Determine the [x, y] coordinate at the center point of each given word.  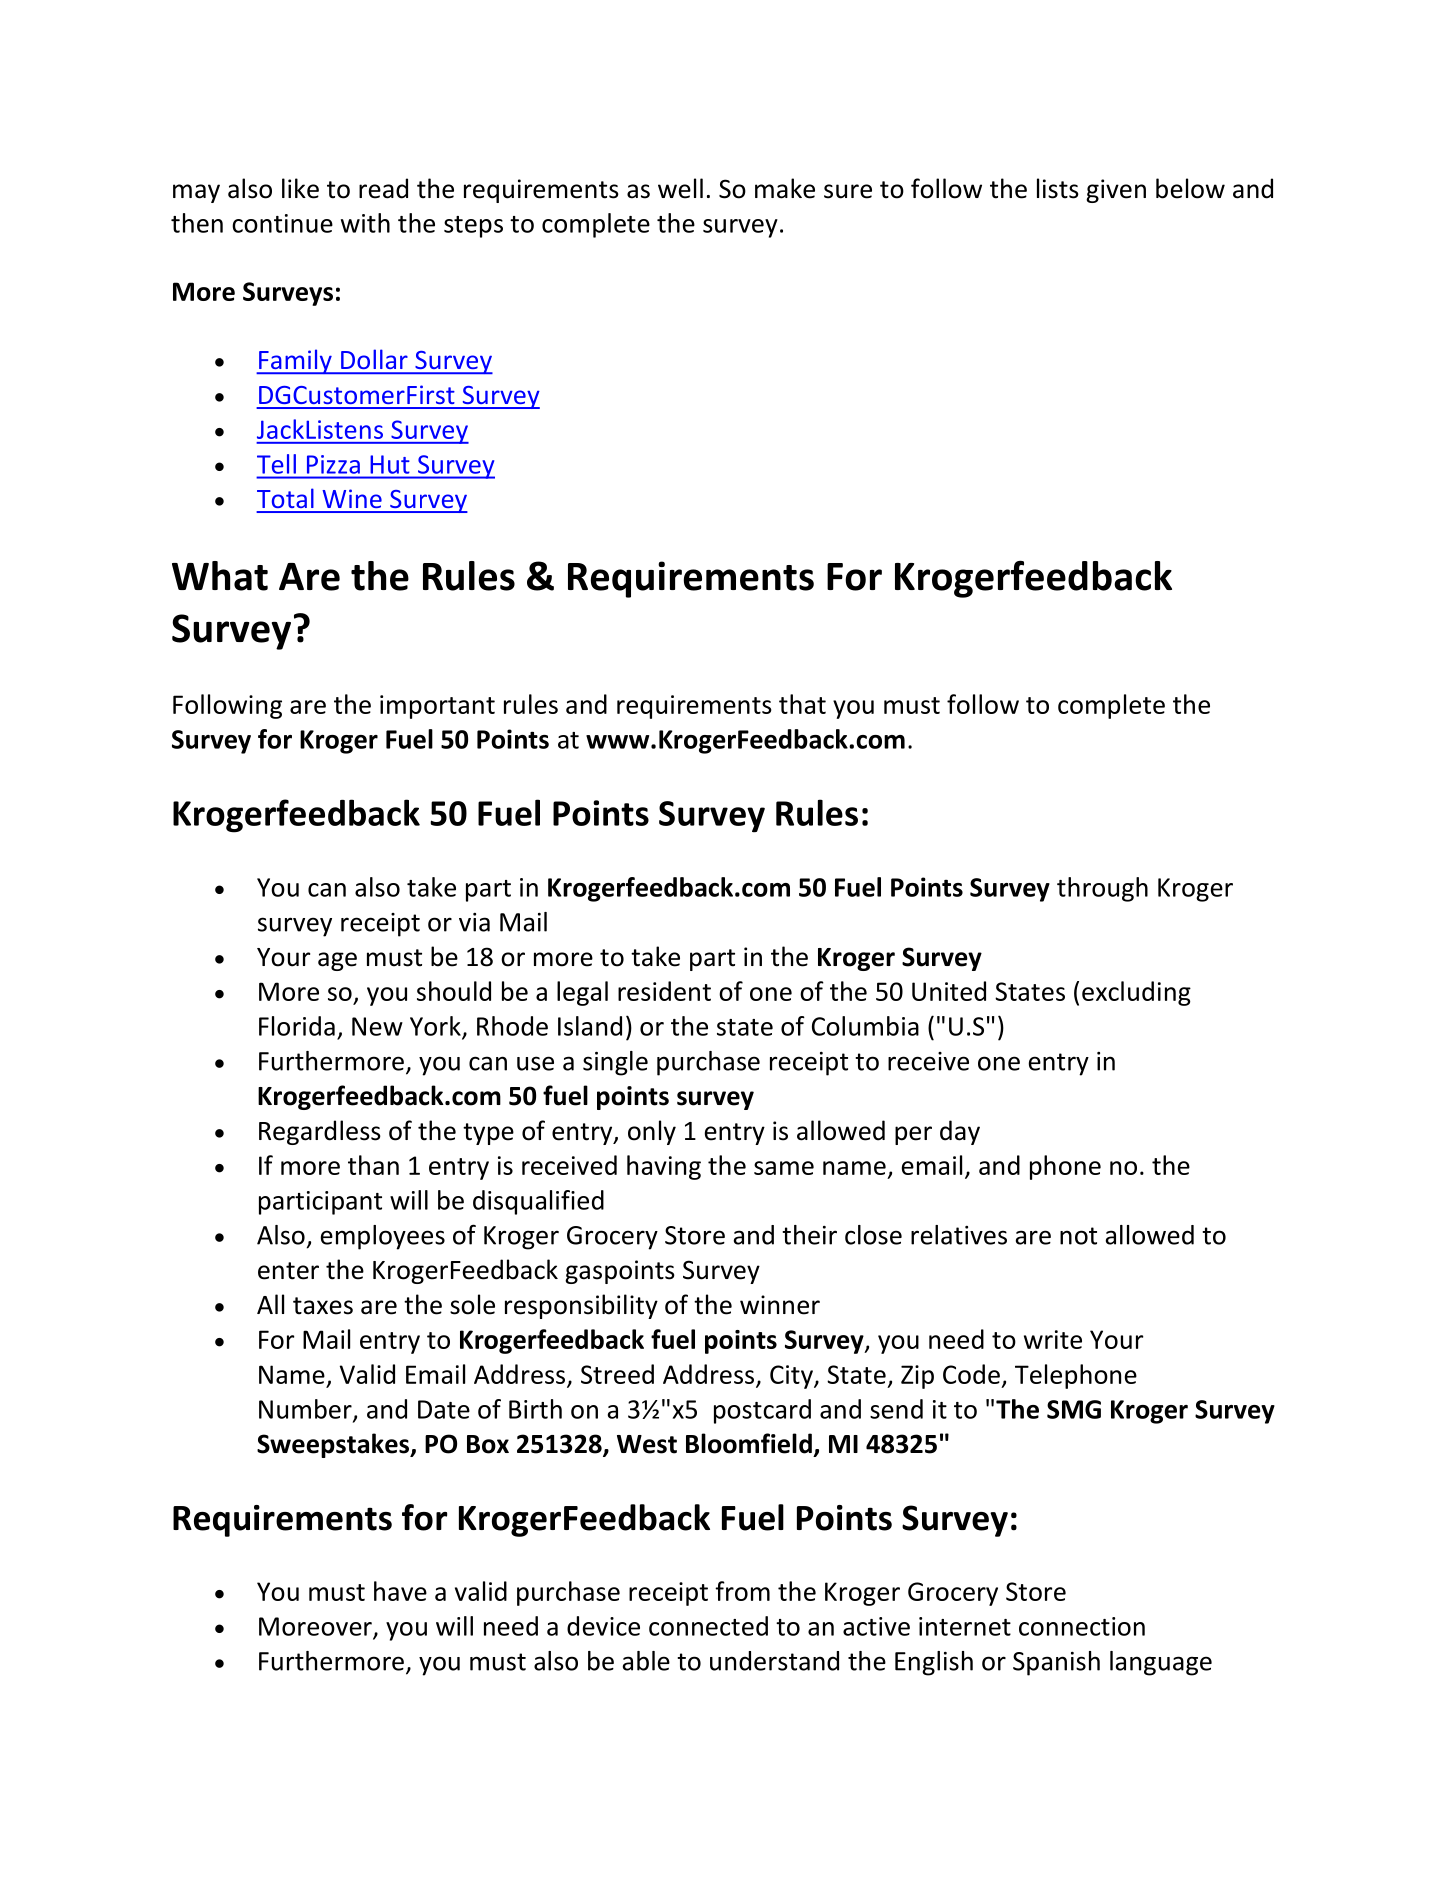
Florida [297, 1026]
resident [664, 991]
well [680, 188]
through [1102, 889]
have [400, 1591]
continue [282, 223]
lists [1058, 188]
